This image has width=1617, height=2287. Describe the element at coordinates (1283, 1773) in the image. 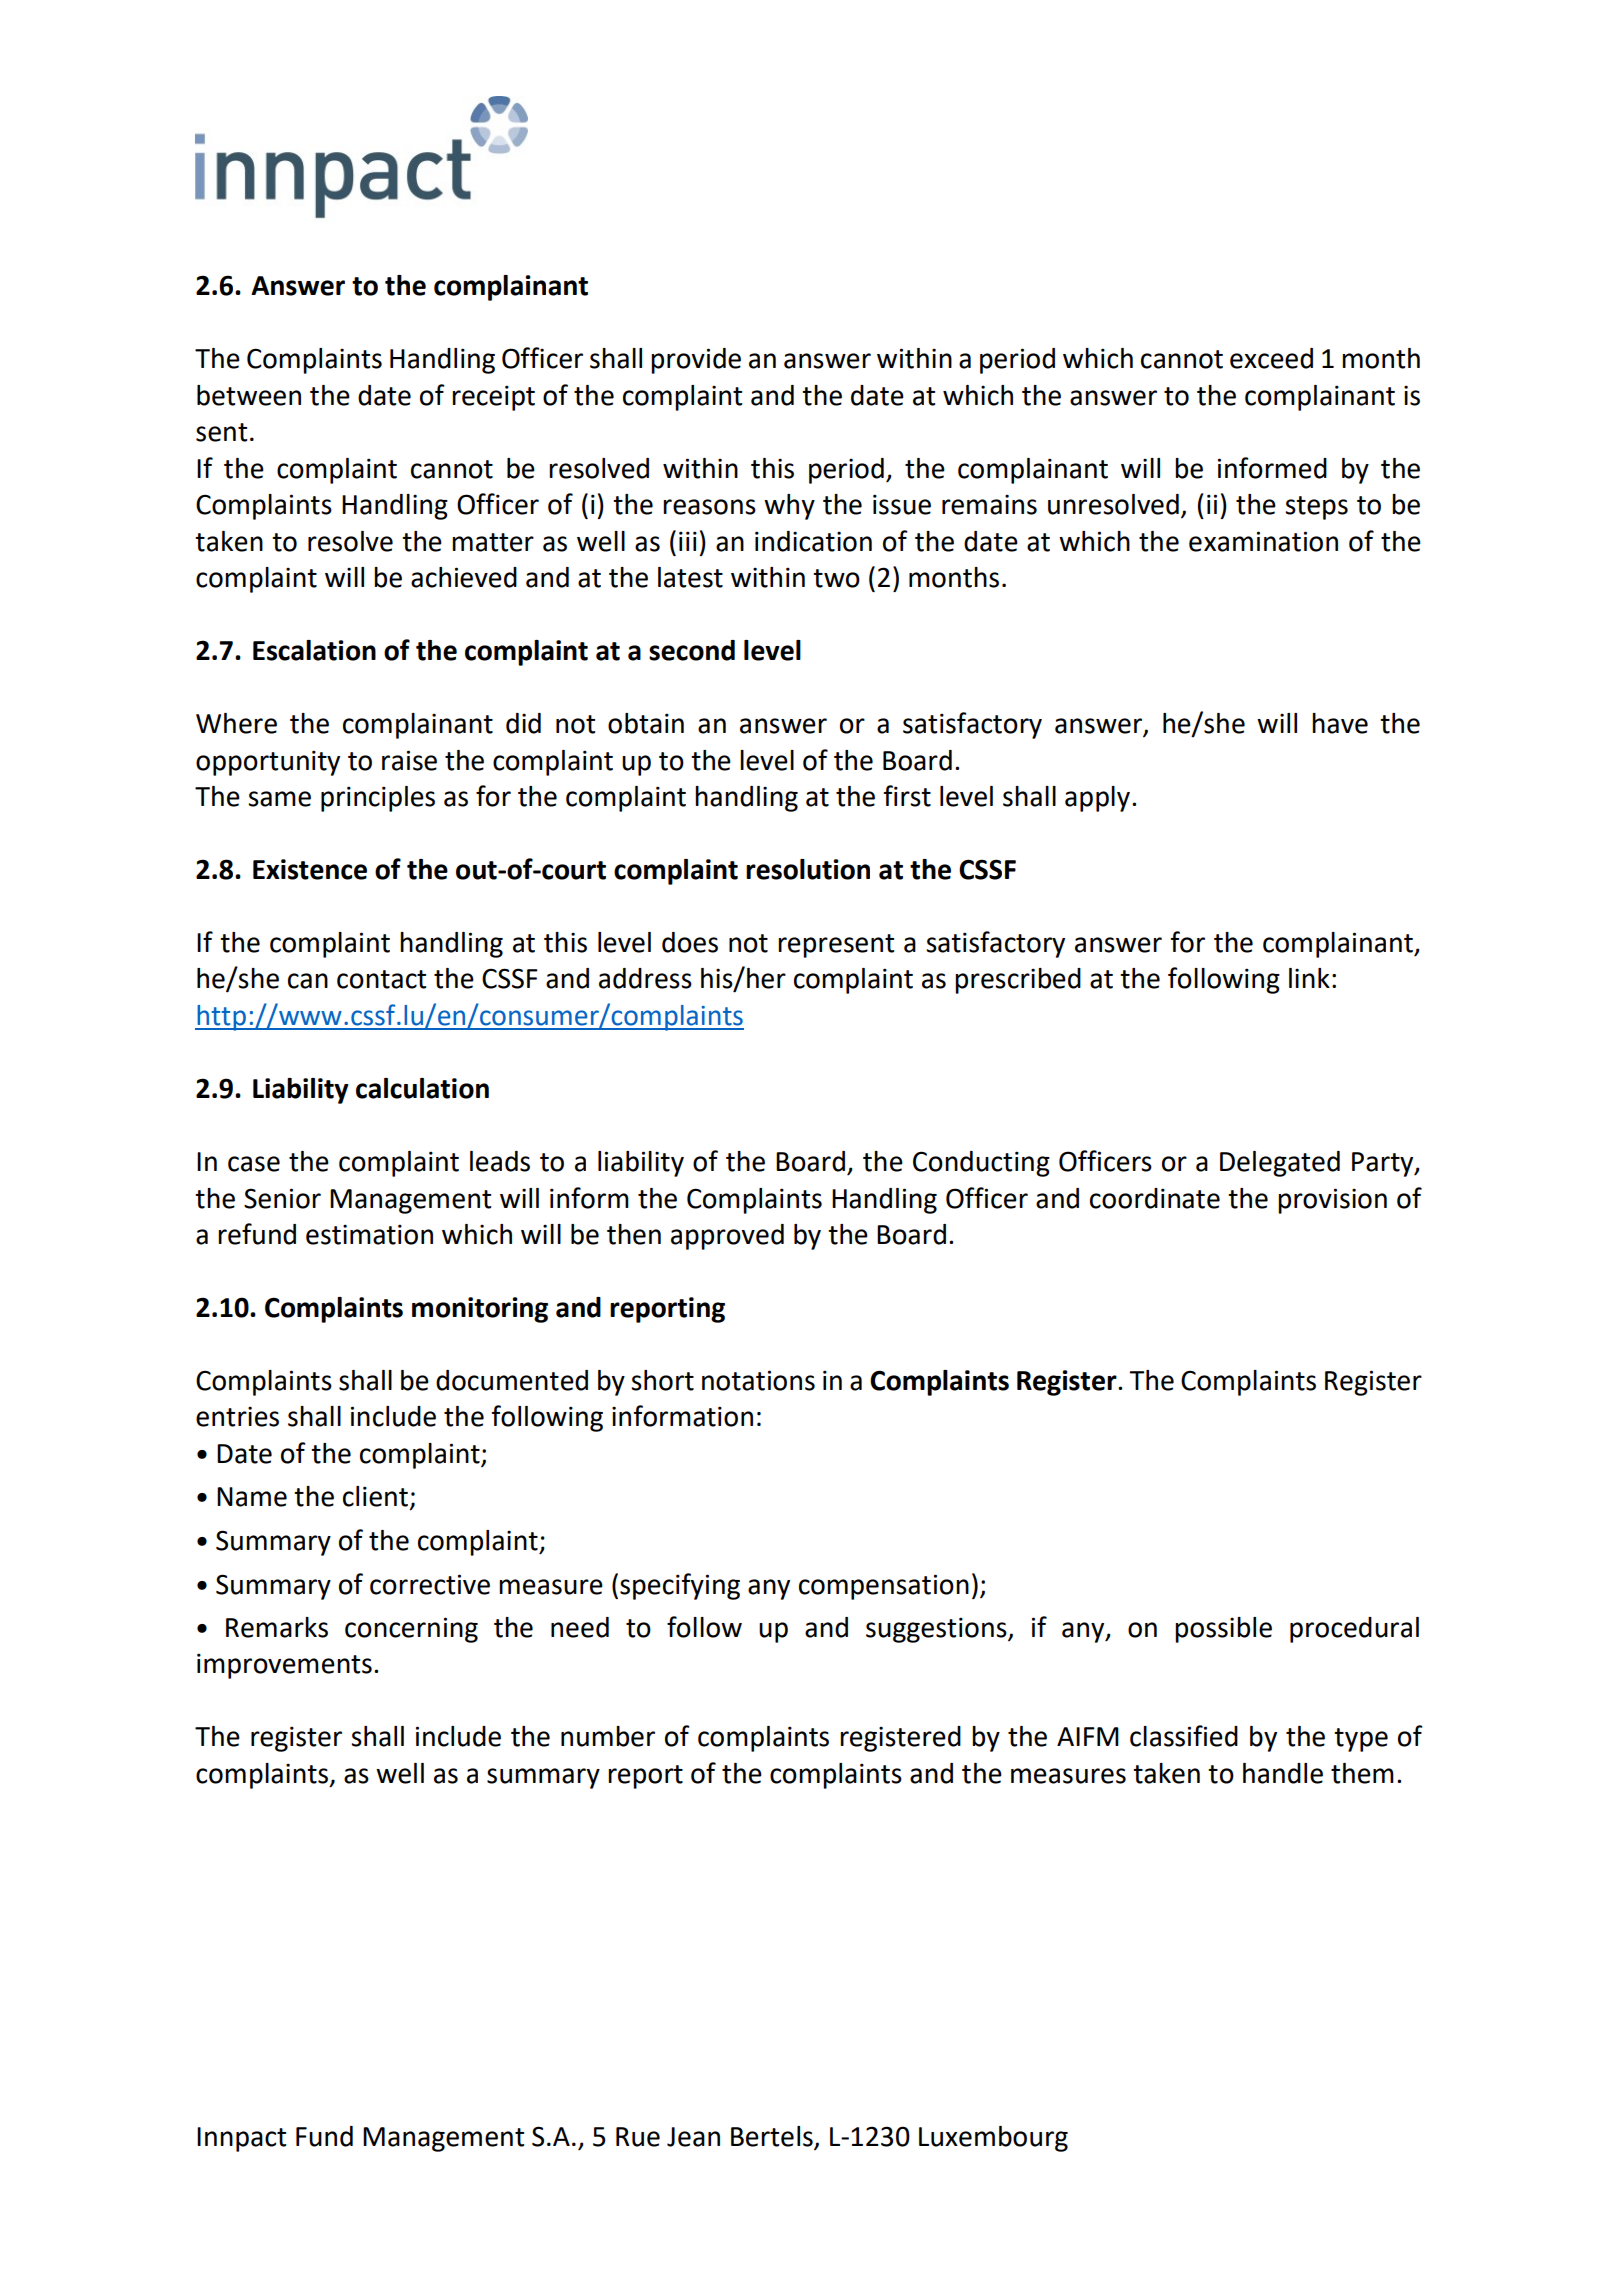

I see `handle` at that location.
